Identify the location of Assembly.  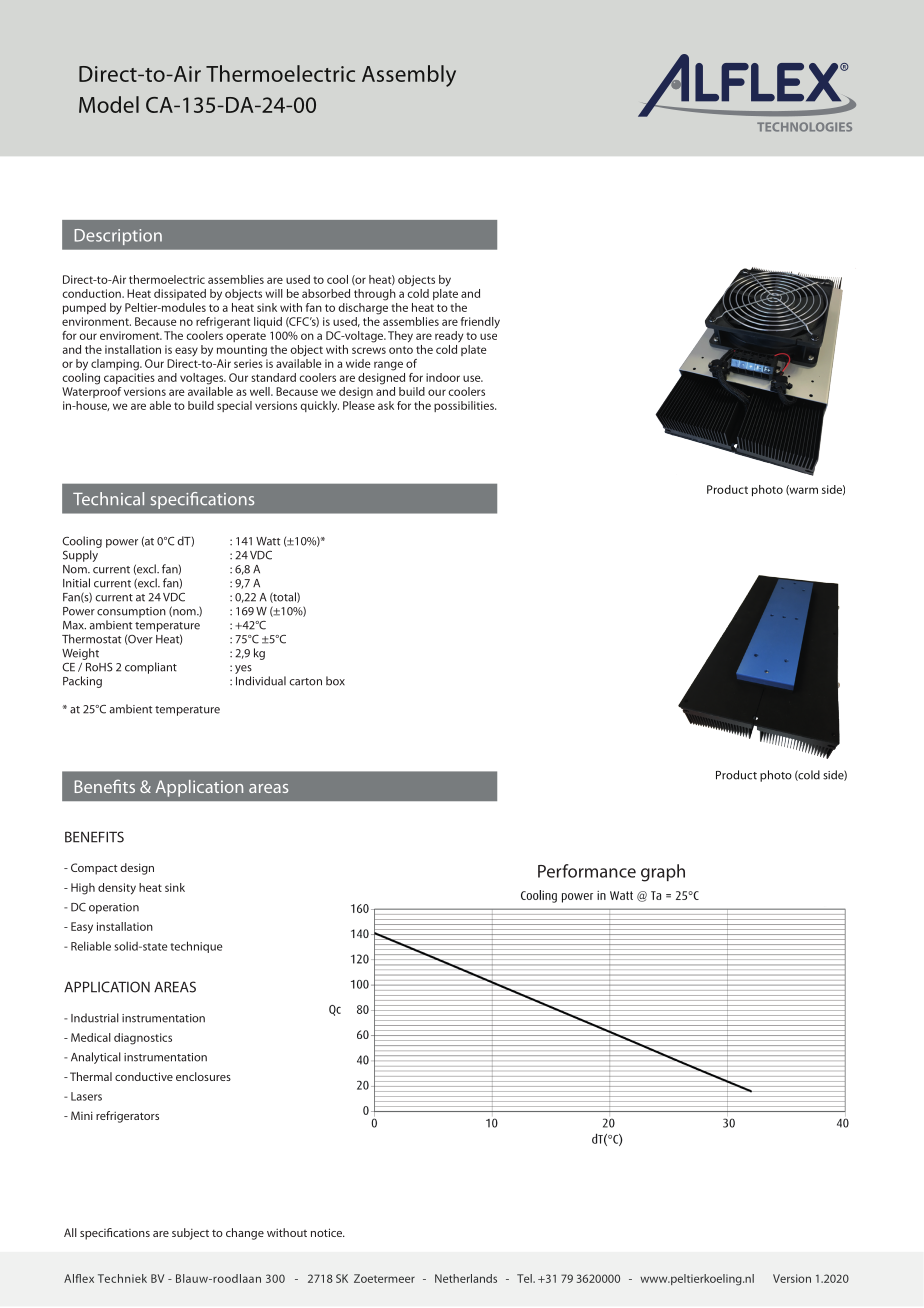
(409, 76).
